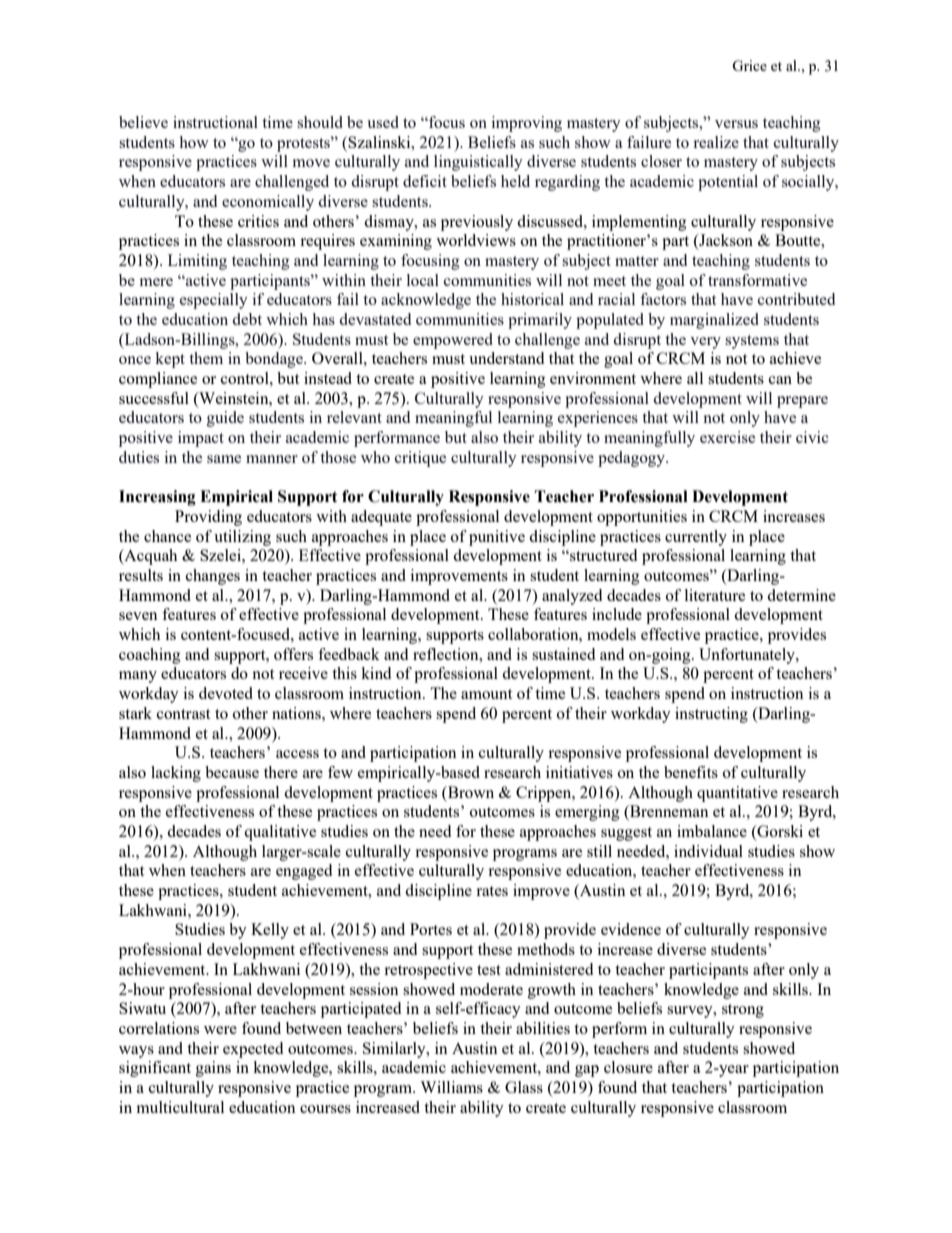  What do you see at coordinates (527, 124) in the screenshot?
I see `improving` at bounding box center [527, 124].
